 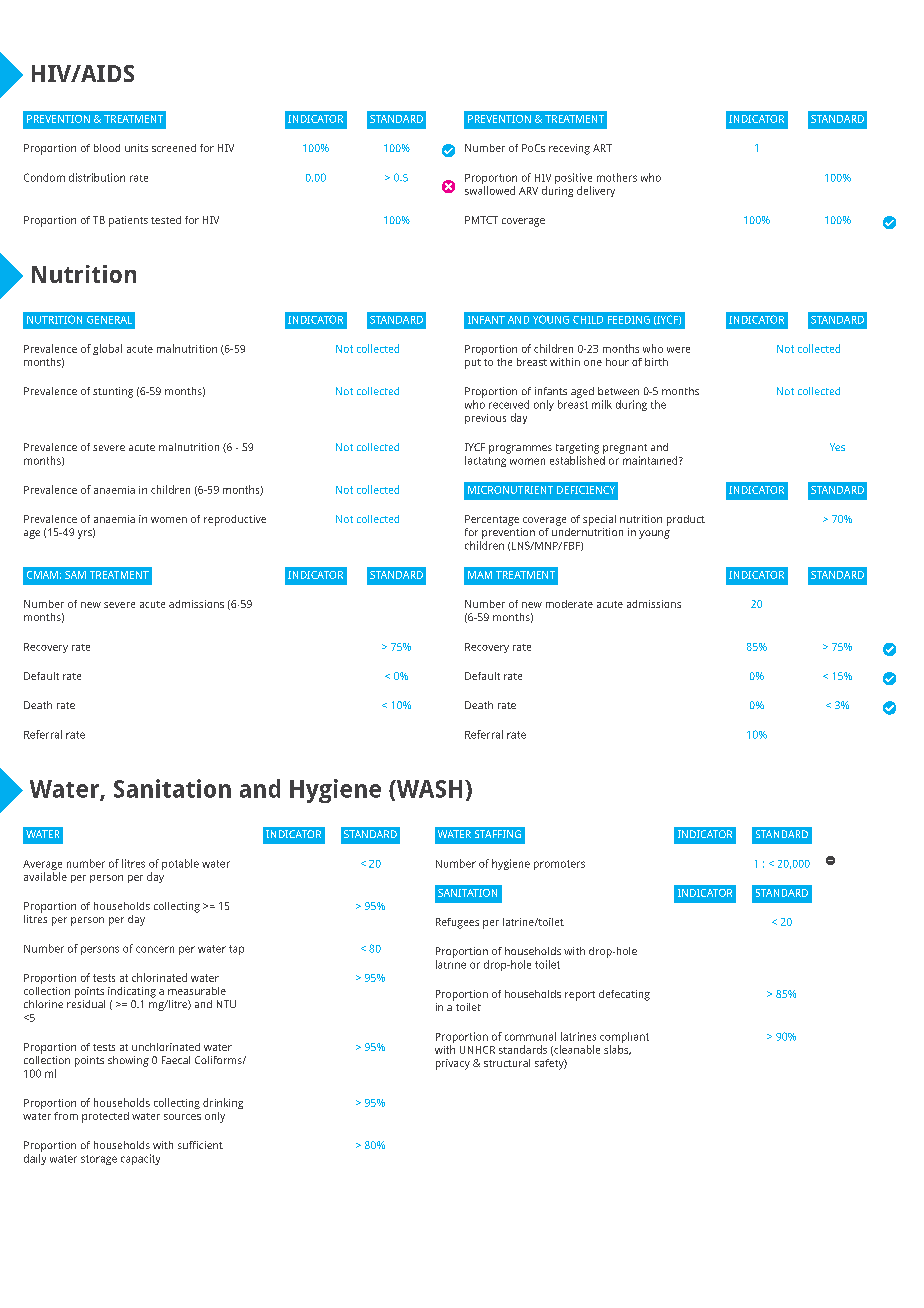 I want to click on potable, so click(x=180, y=864).
